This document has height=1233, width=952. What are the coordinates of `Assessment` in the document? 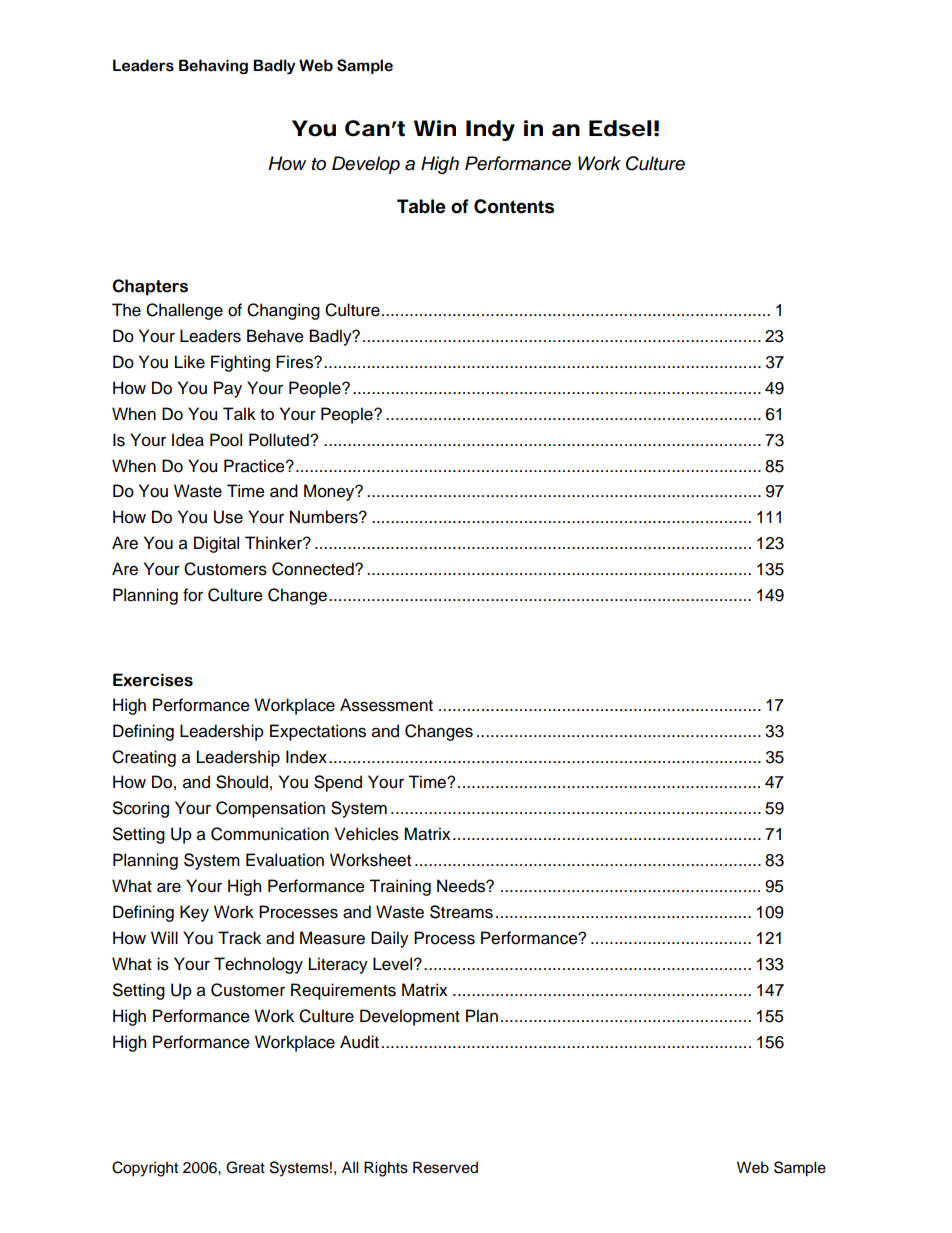 It's located at (386, 705).
